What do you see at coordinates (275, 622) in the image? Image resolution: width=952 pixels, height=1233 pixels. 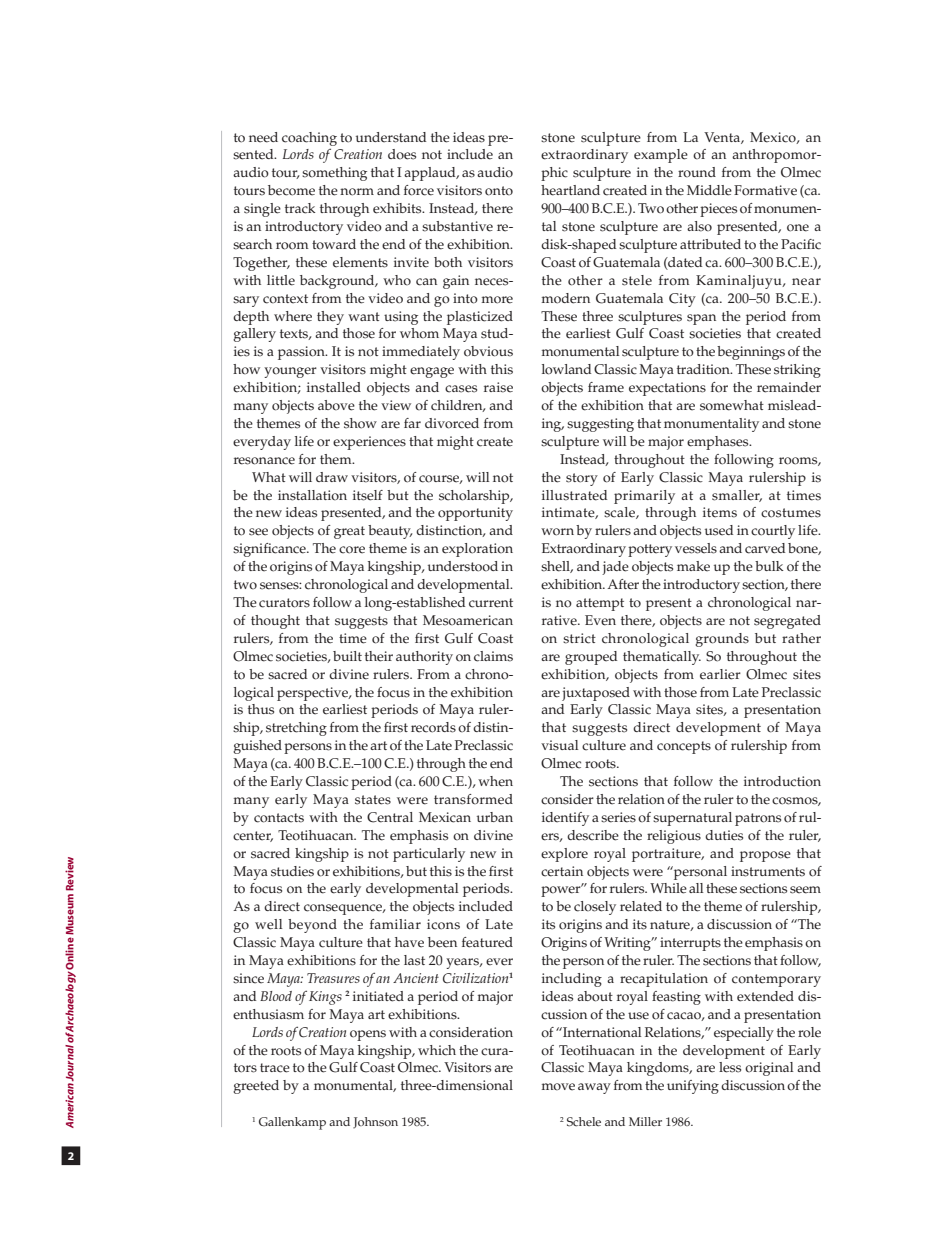 I see `thought` at bounding box center [275, 622].
